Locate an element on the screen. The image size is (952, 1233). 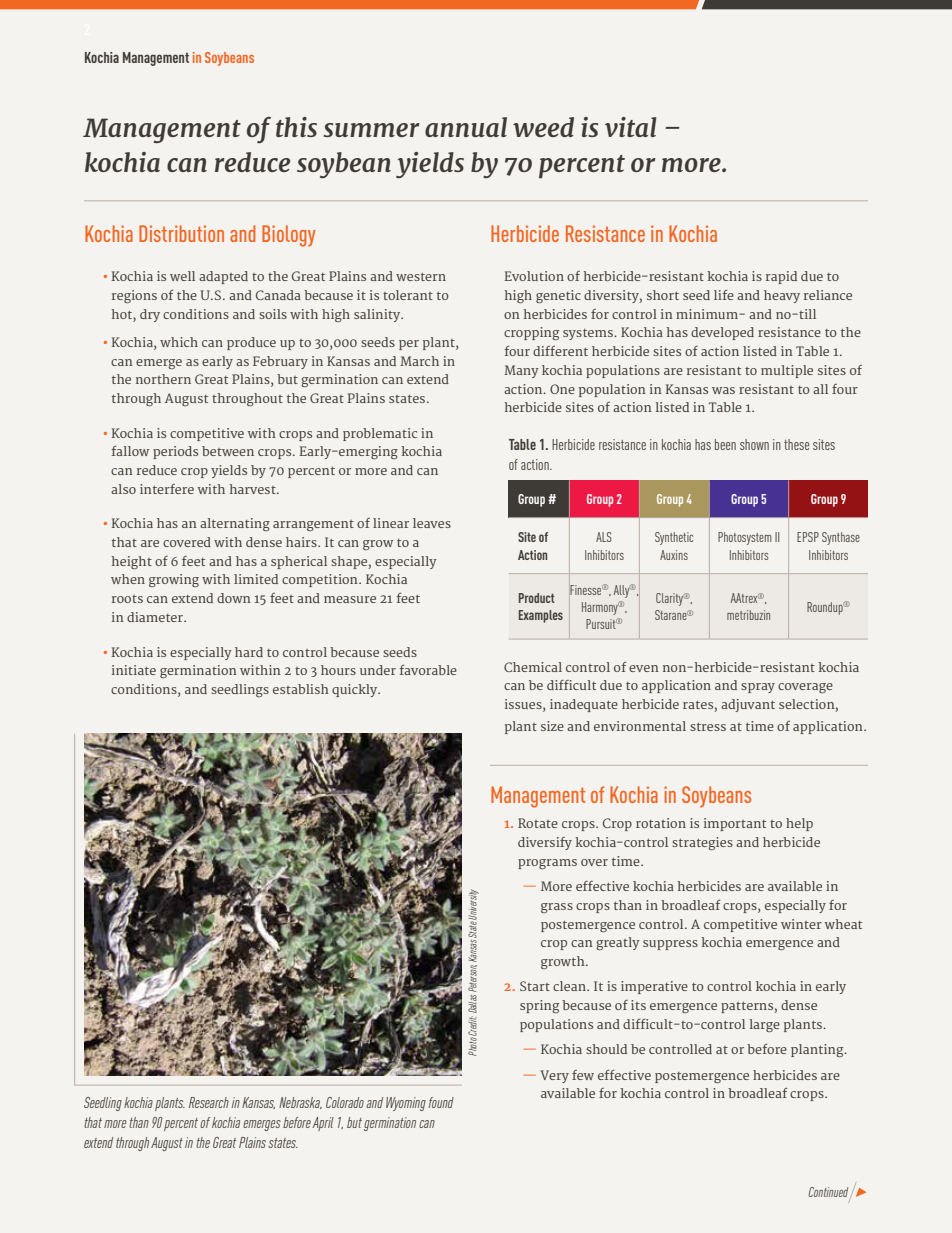
annual is located at coordinates (466, 127).
